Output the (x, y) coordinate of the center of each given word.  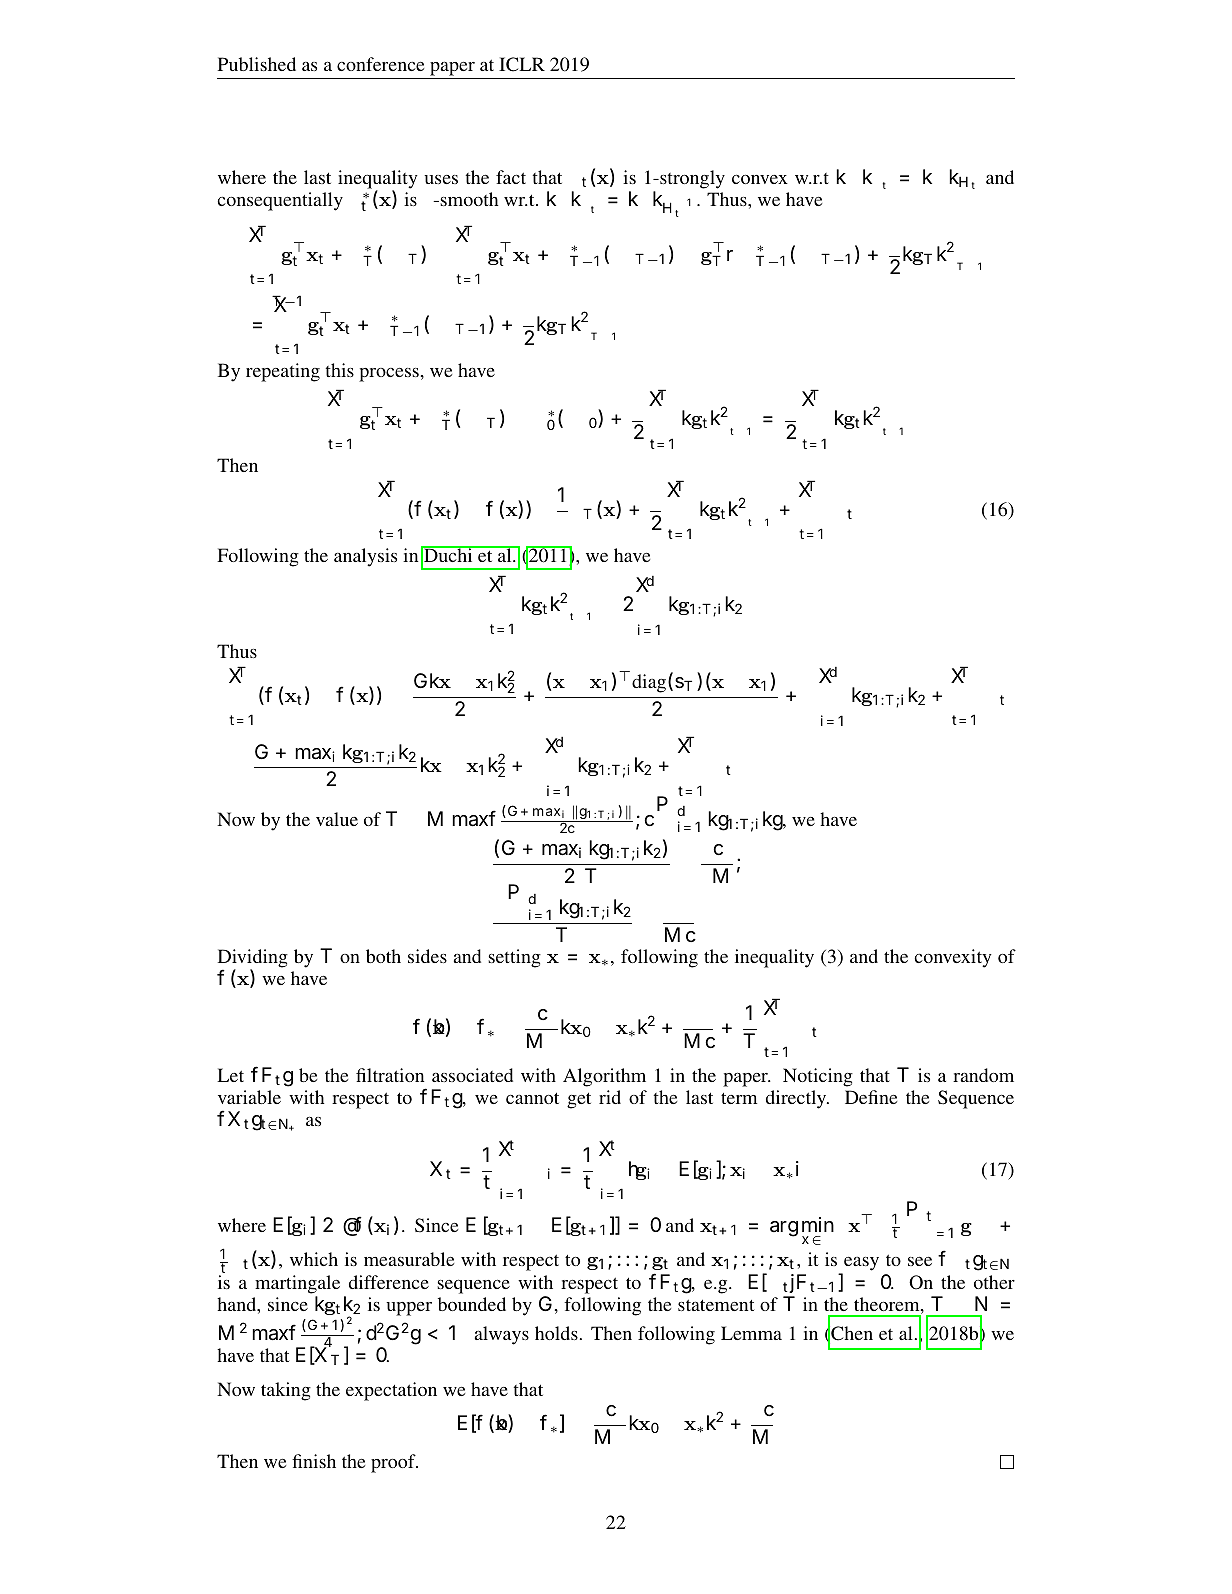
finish (314, 1461)
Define (871, 1097)
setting (514, 958)
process (390, 375)
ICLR (522, 64)
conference (380, 64)
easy (860, 1265)
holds (556, 1333)
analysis (365, 557)
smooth (468, 199)
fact (511, 177)
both (383, 956)
